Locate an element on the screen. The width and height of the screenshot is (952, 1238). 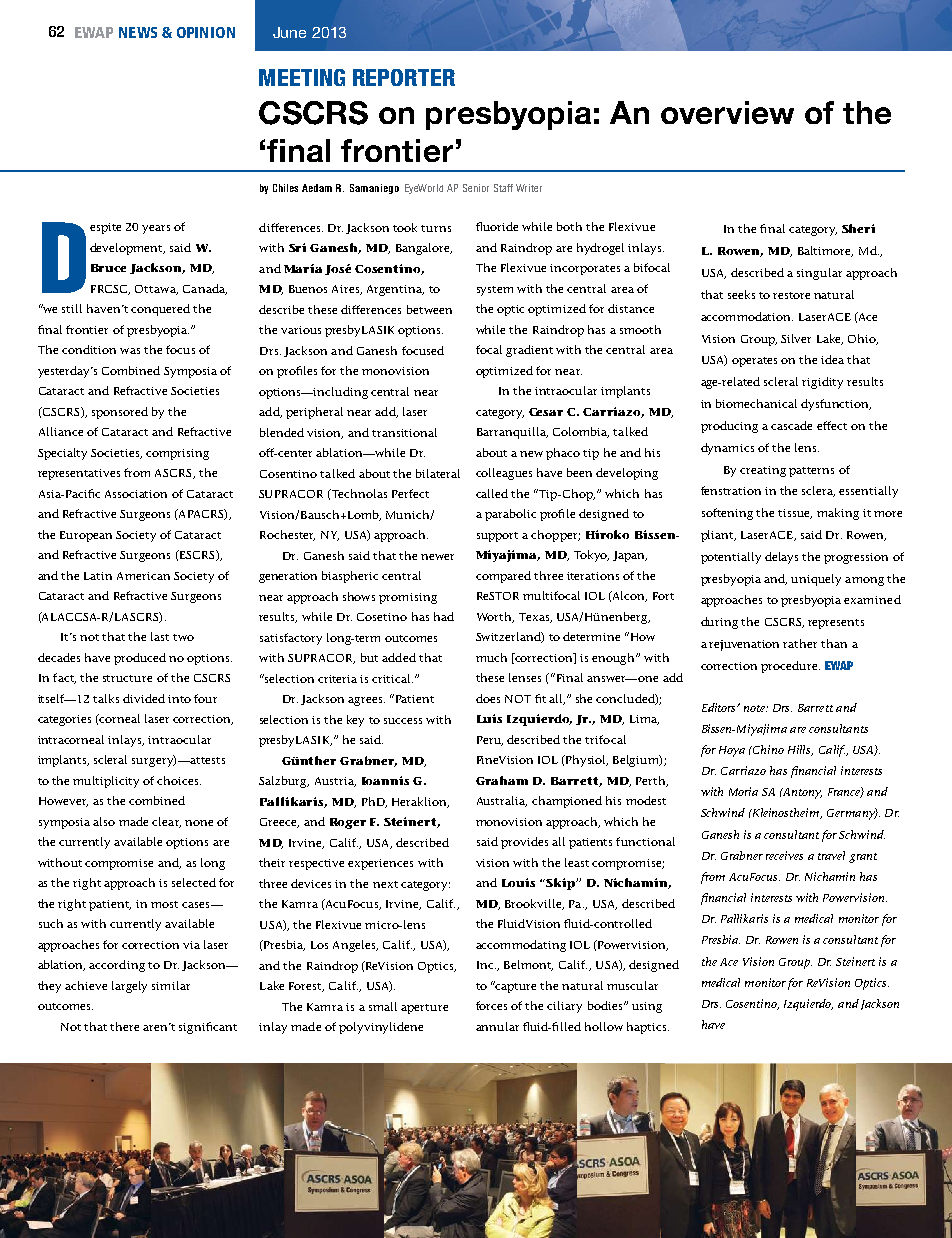
largely is located at coordinates (129, 987).
